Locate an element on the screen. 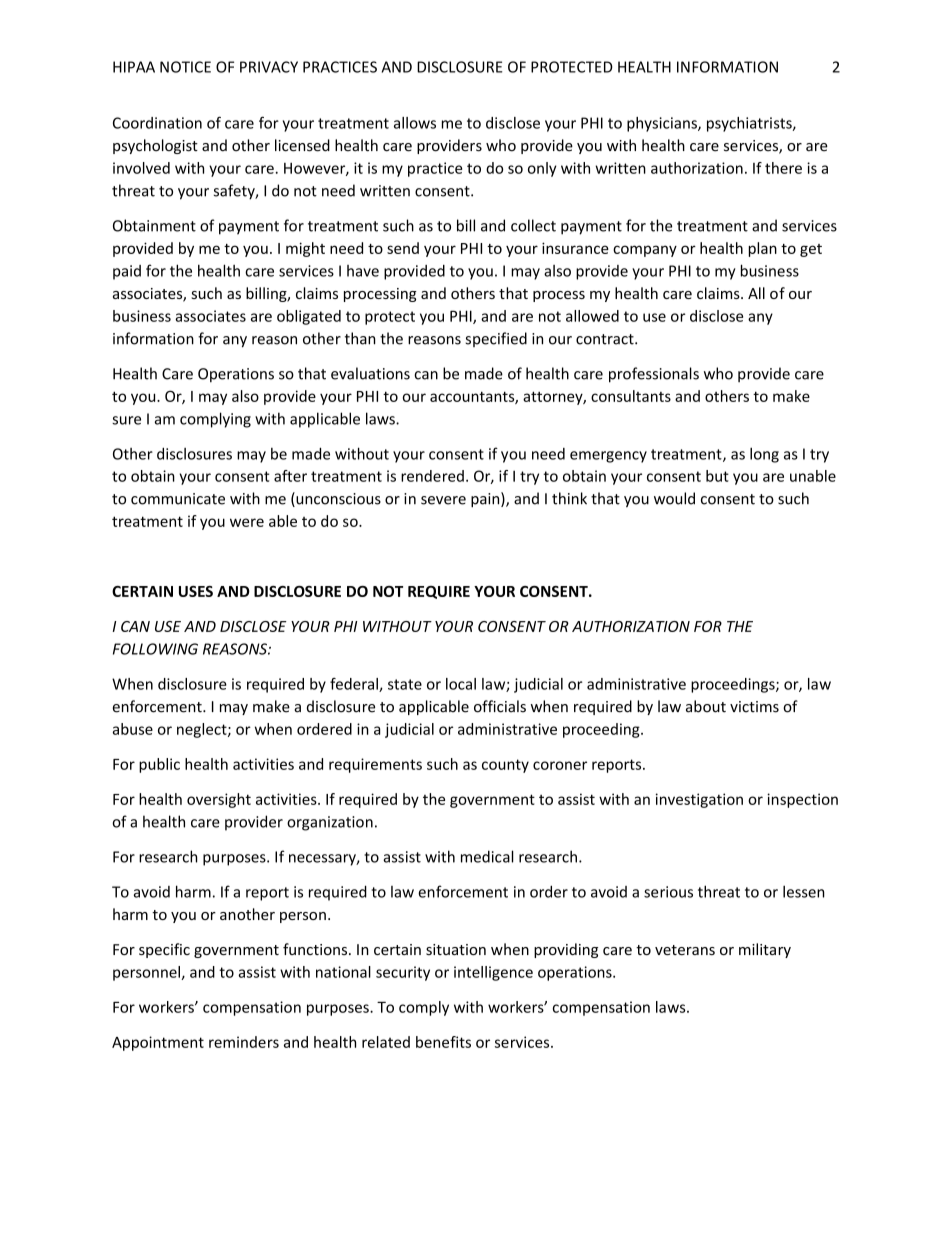 This screenshot has height=1233, width=952. severe is located at coordinates (443, 500).
